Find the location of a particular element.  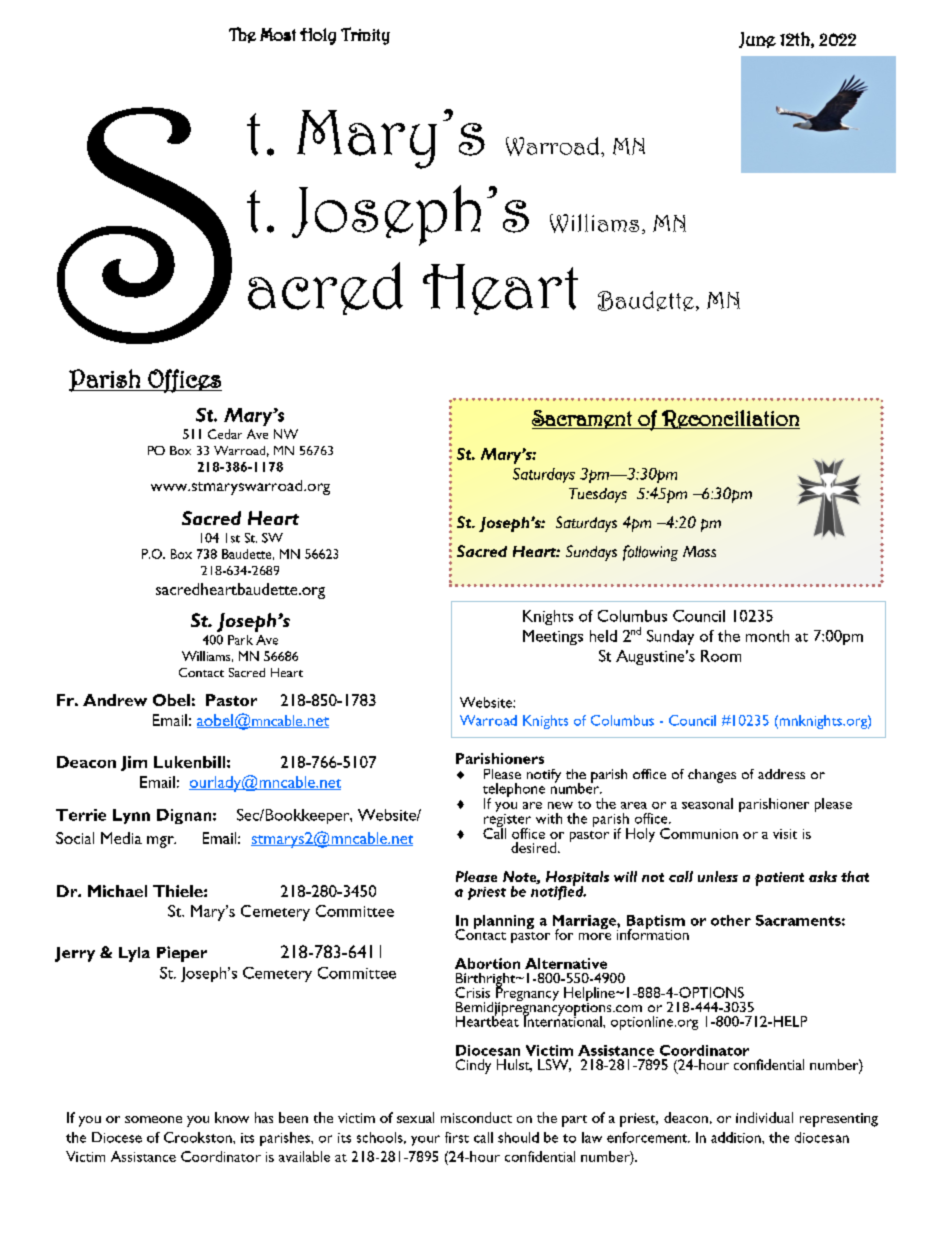

month is located at coordinates (767, 636).
